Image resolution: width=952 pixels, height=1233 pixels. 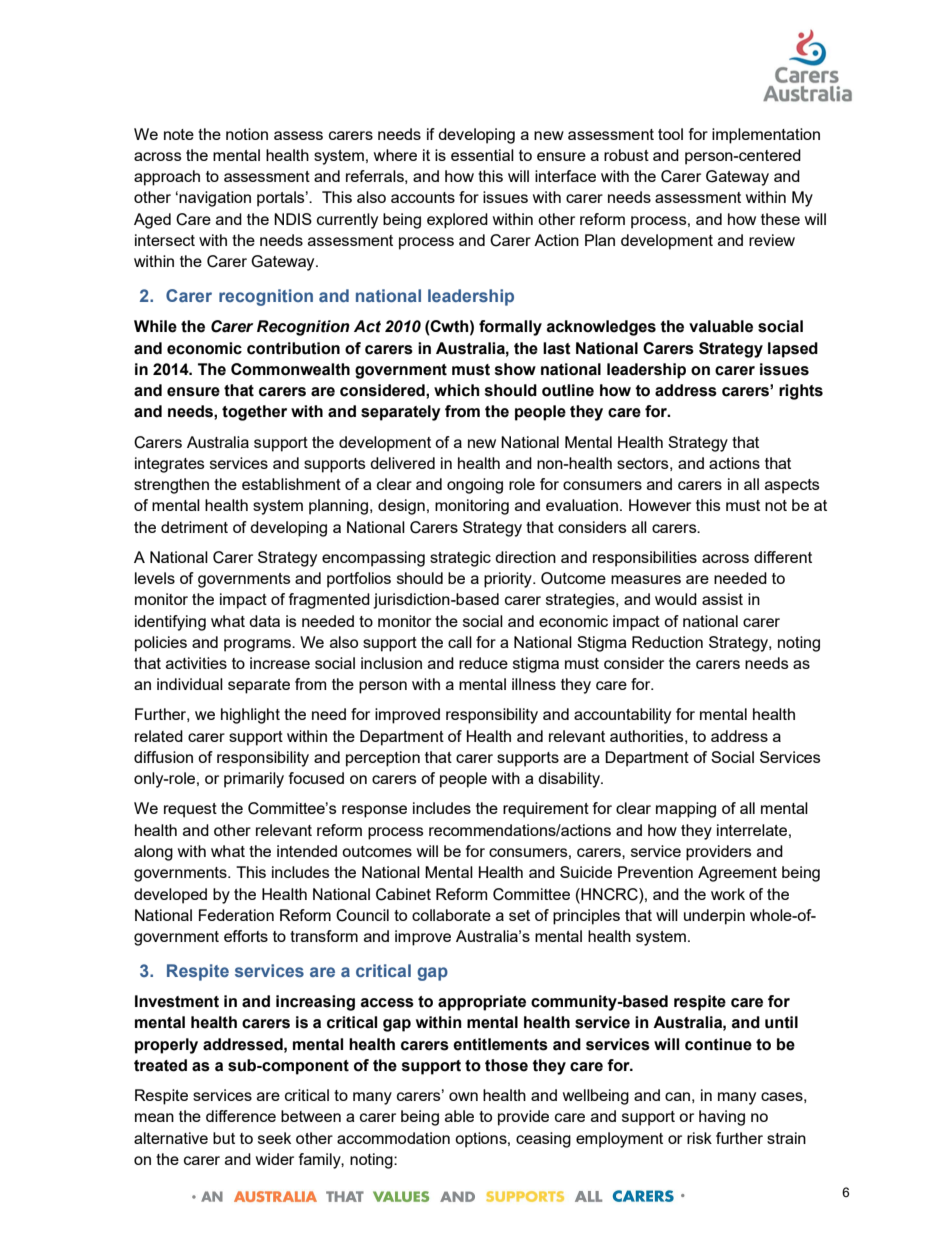 I want to click on lapsed, so click(x=793, y=350).
